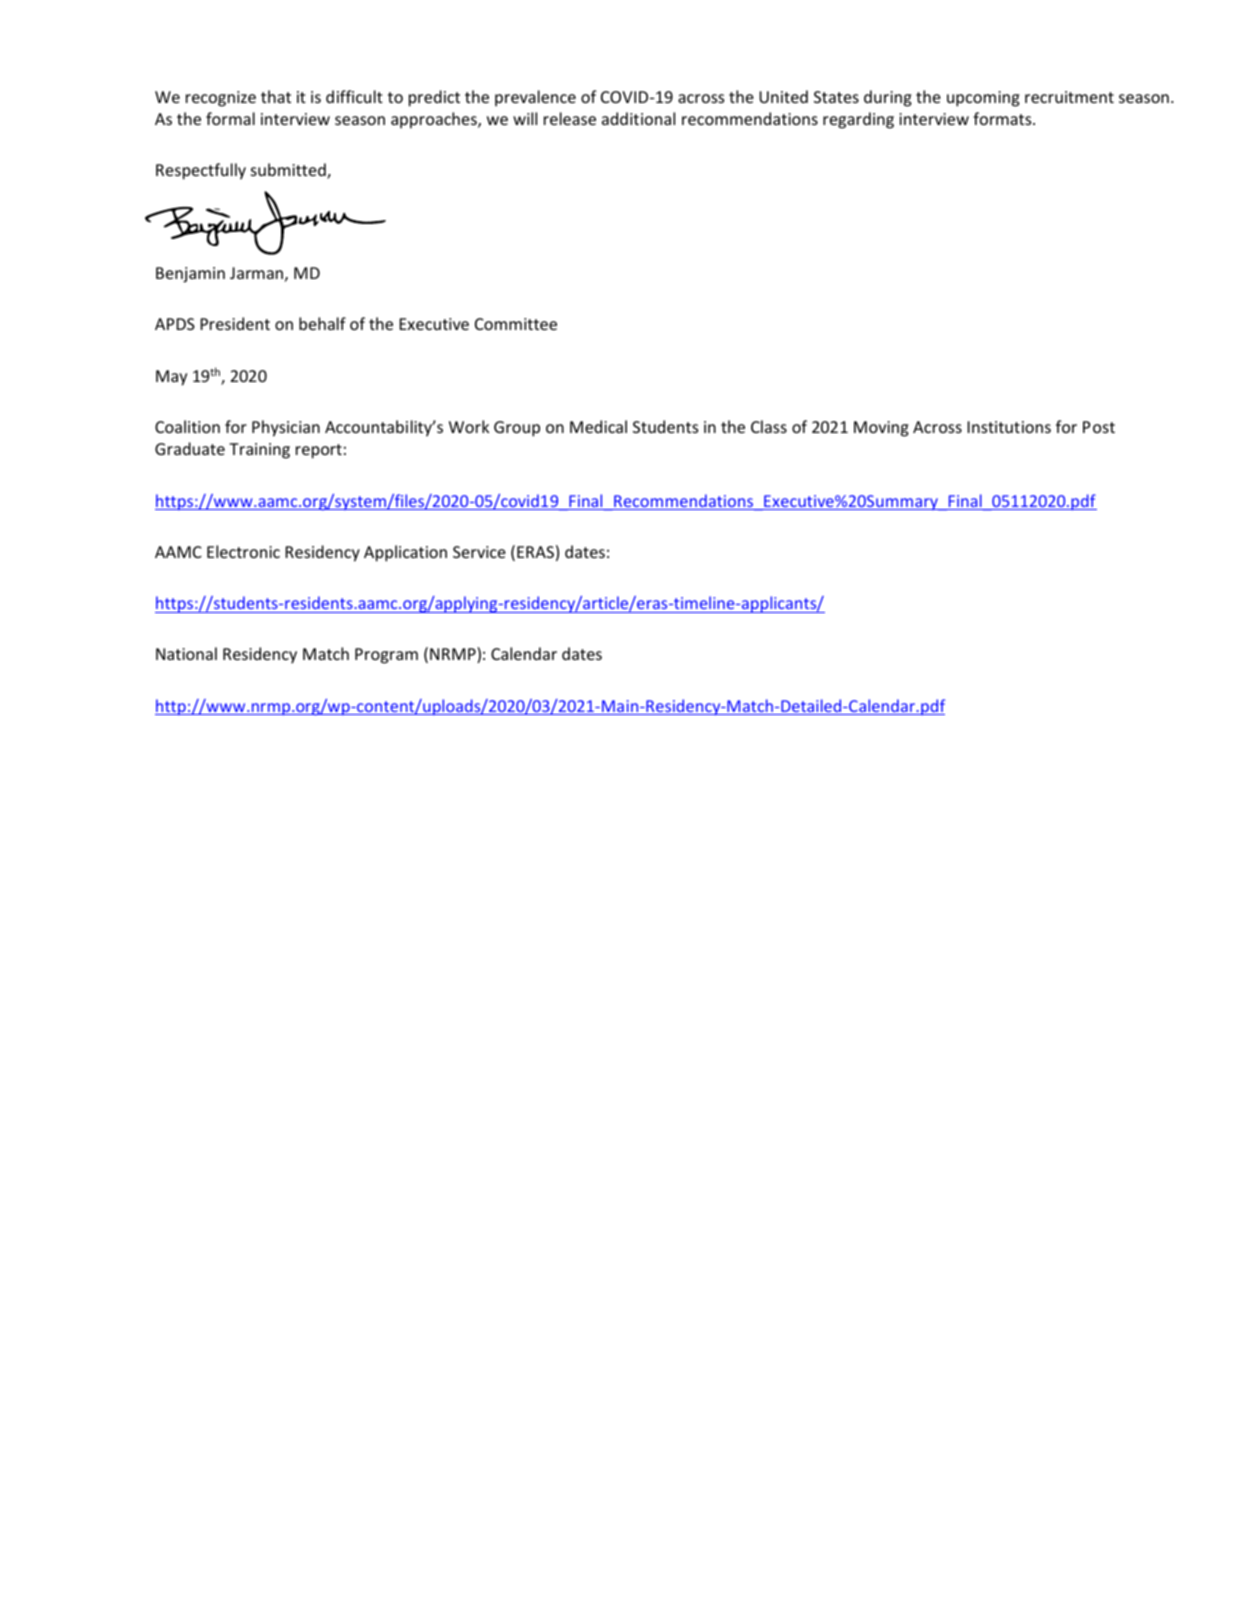  I want to click on Training, so click(259, 451).
